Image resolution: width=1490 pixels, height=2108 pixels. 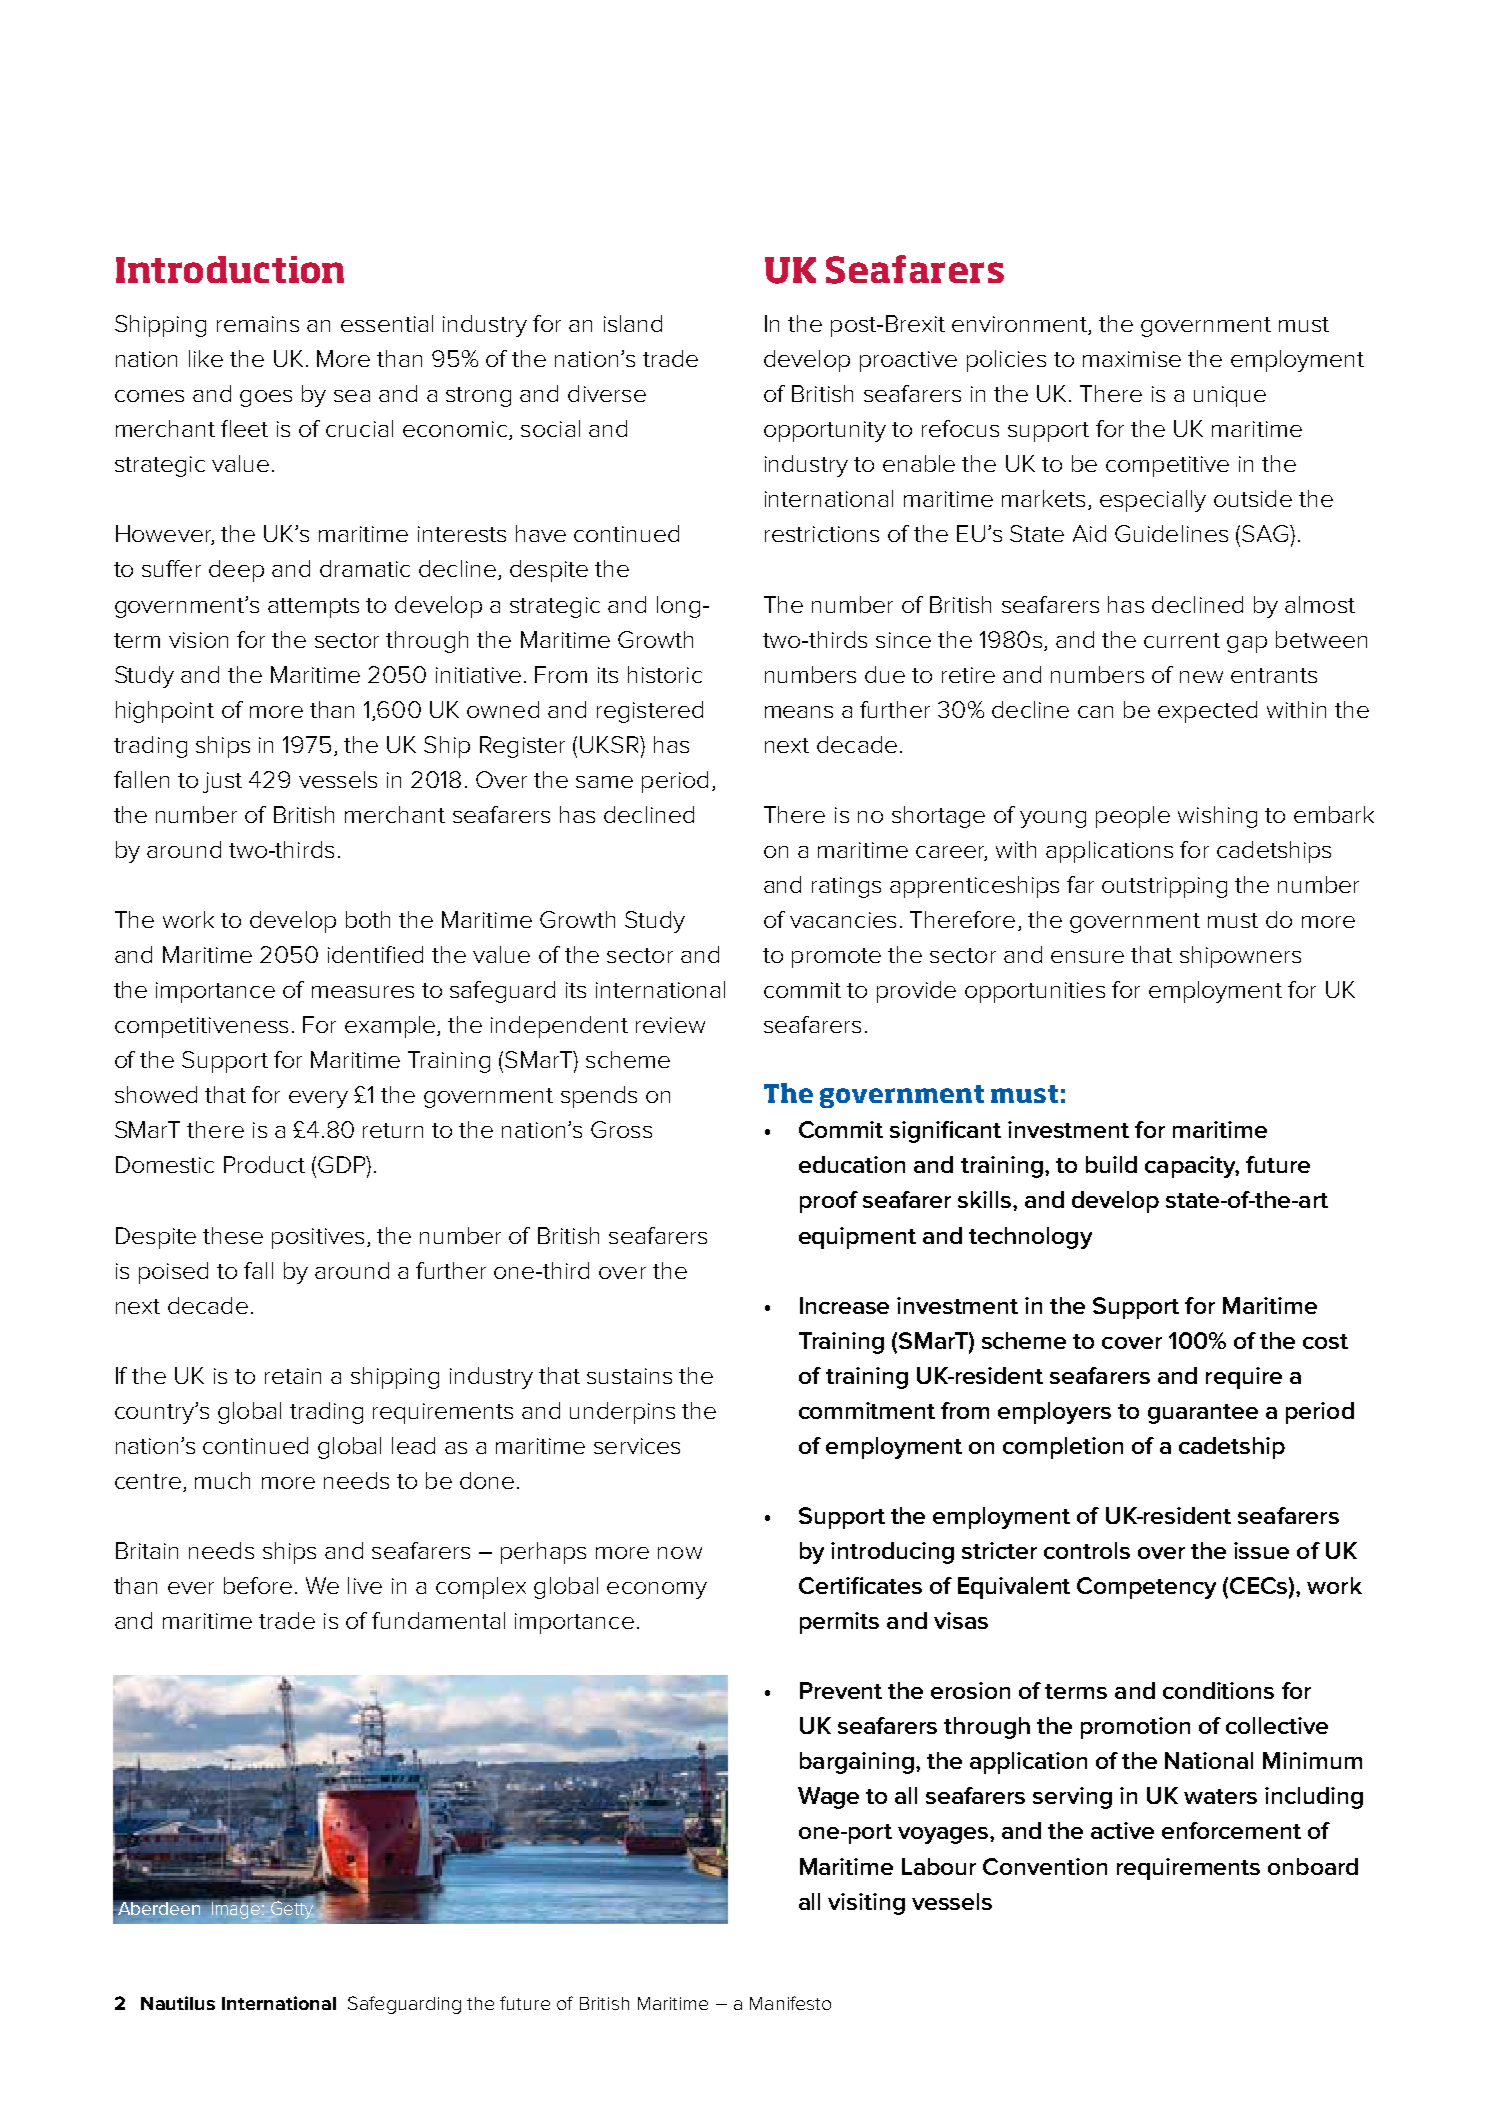 I want to click on now, so click(x=680, y=1553).
